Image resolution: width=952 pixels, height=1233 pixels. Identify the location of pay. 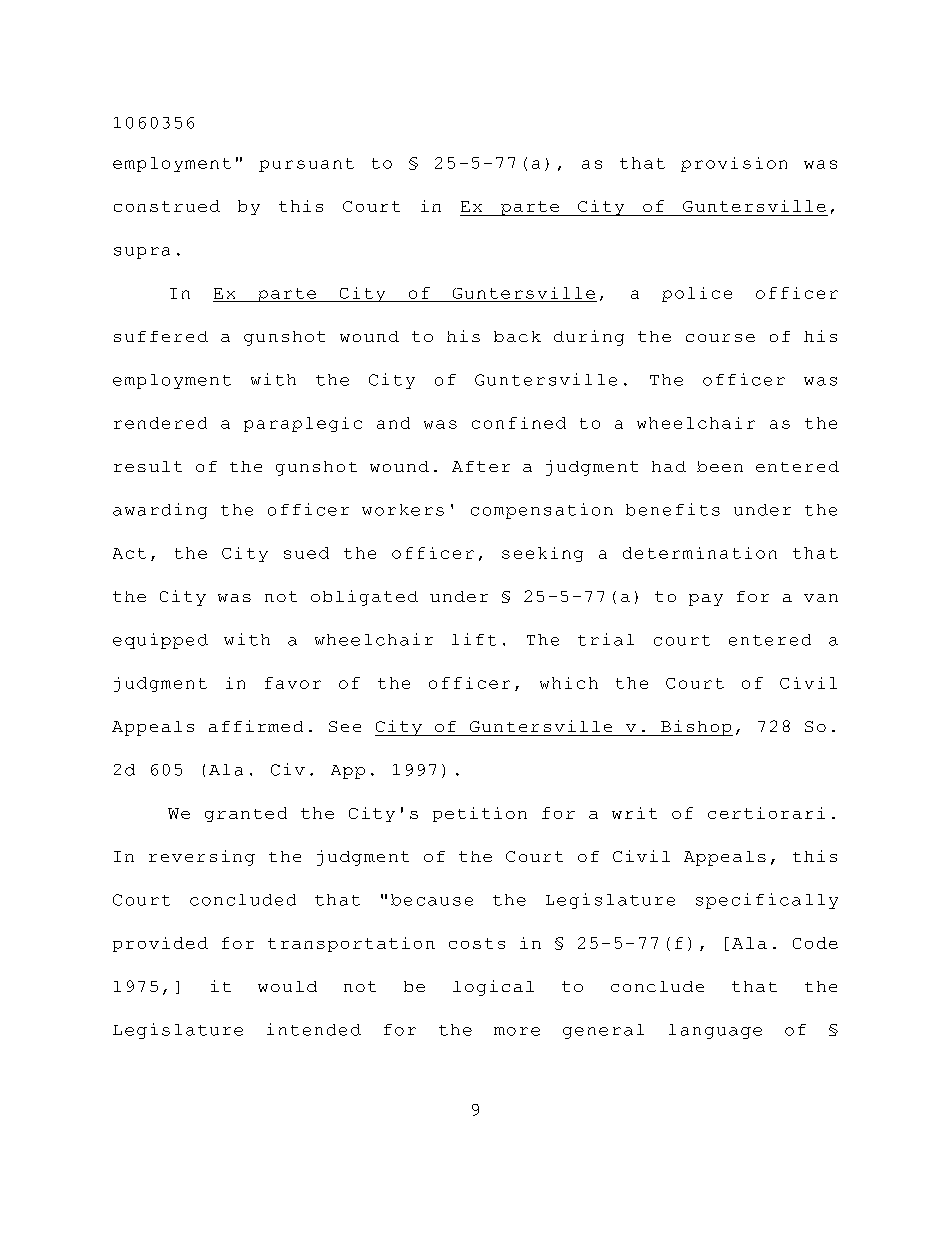
(706, 600).
